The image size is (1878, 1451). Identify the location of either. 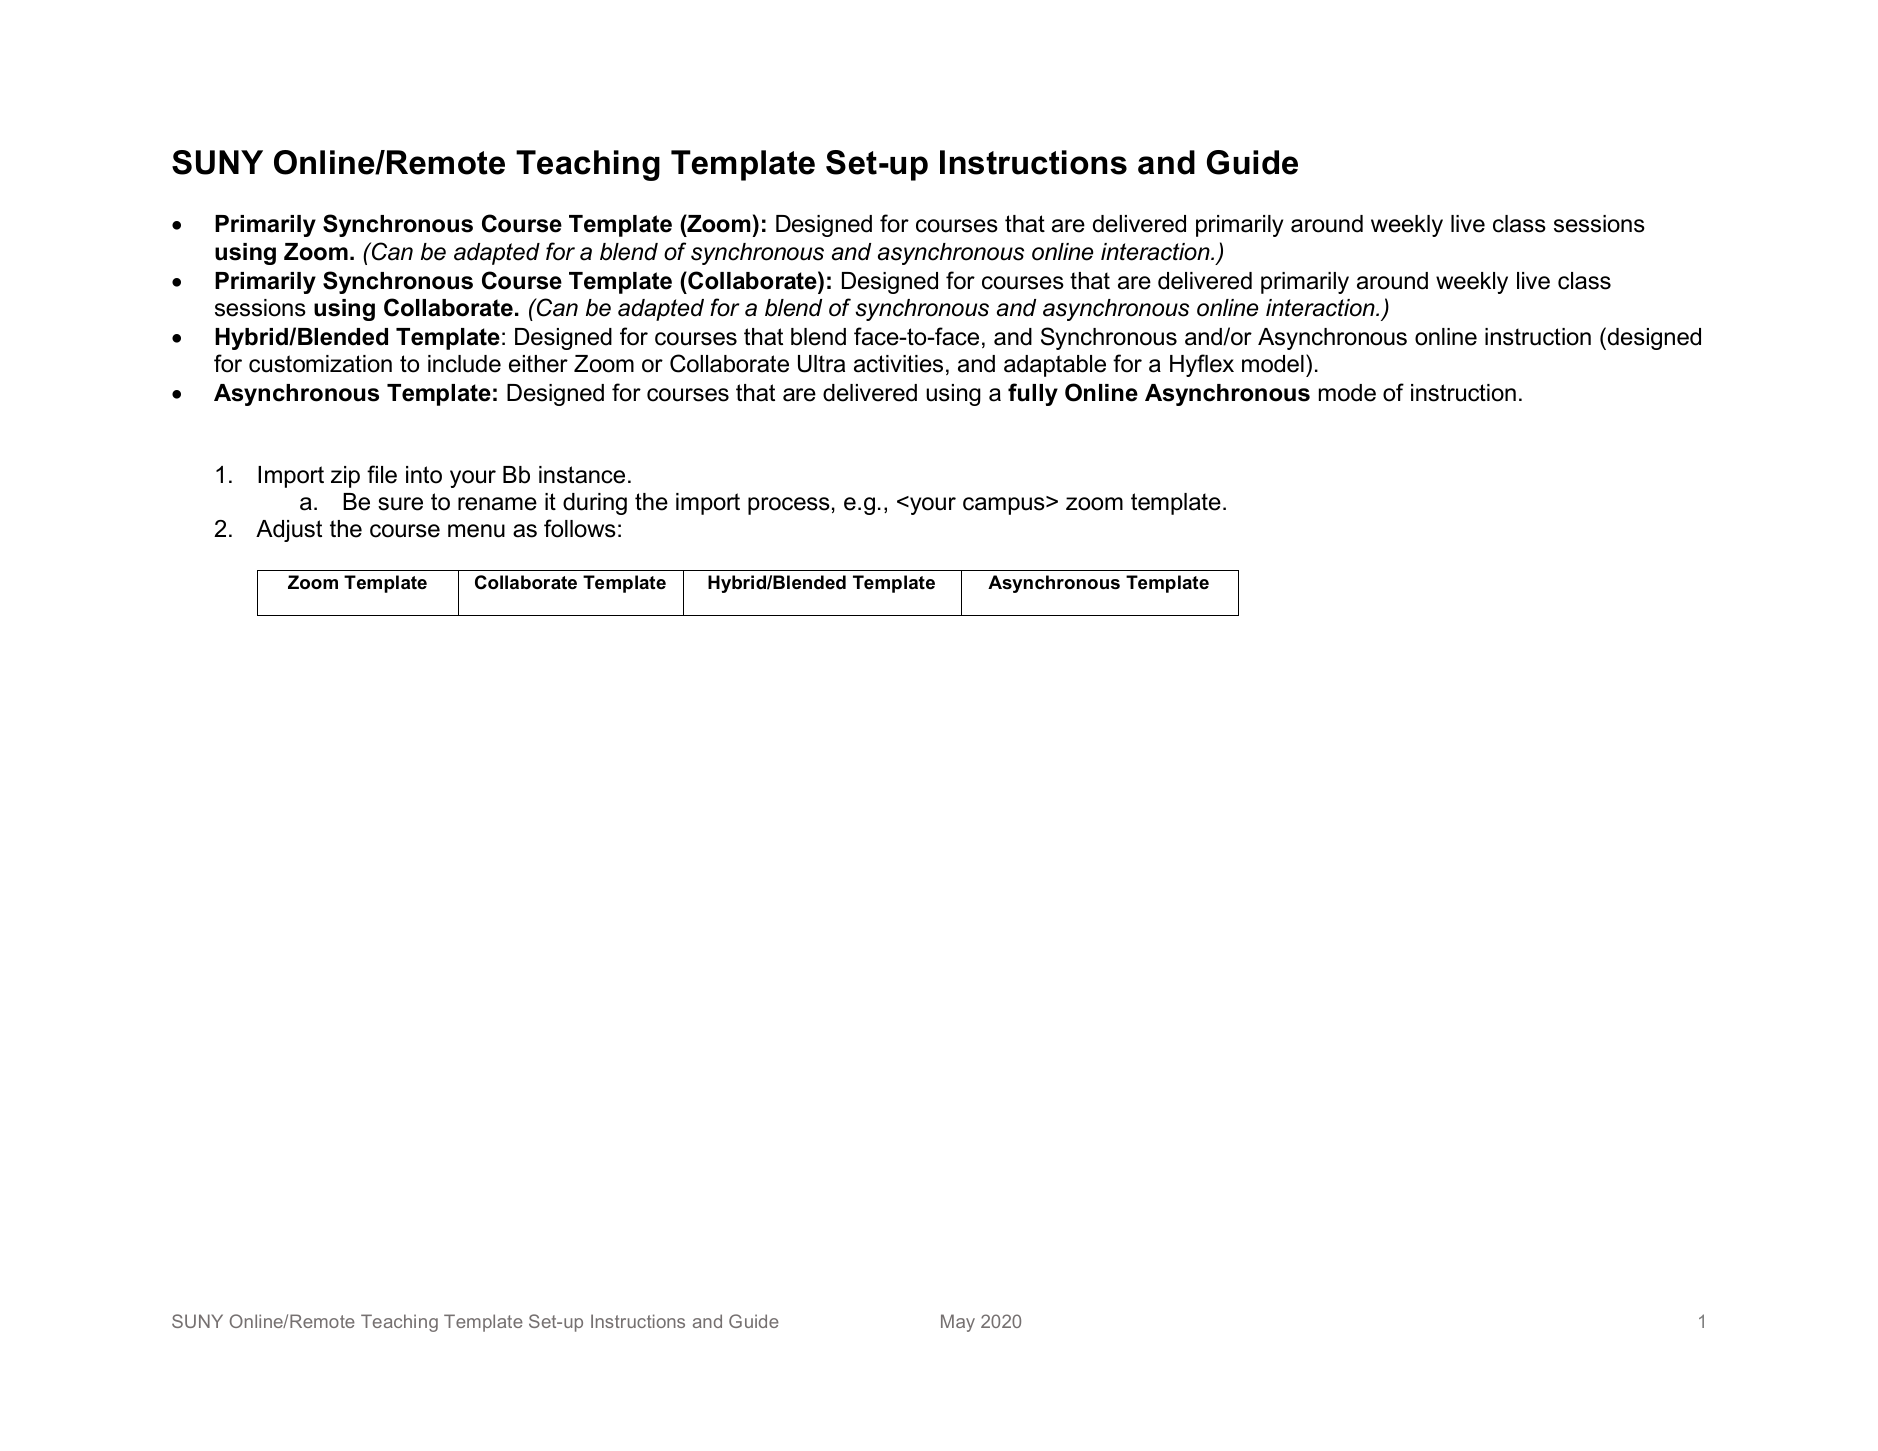
(538, 364).
